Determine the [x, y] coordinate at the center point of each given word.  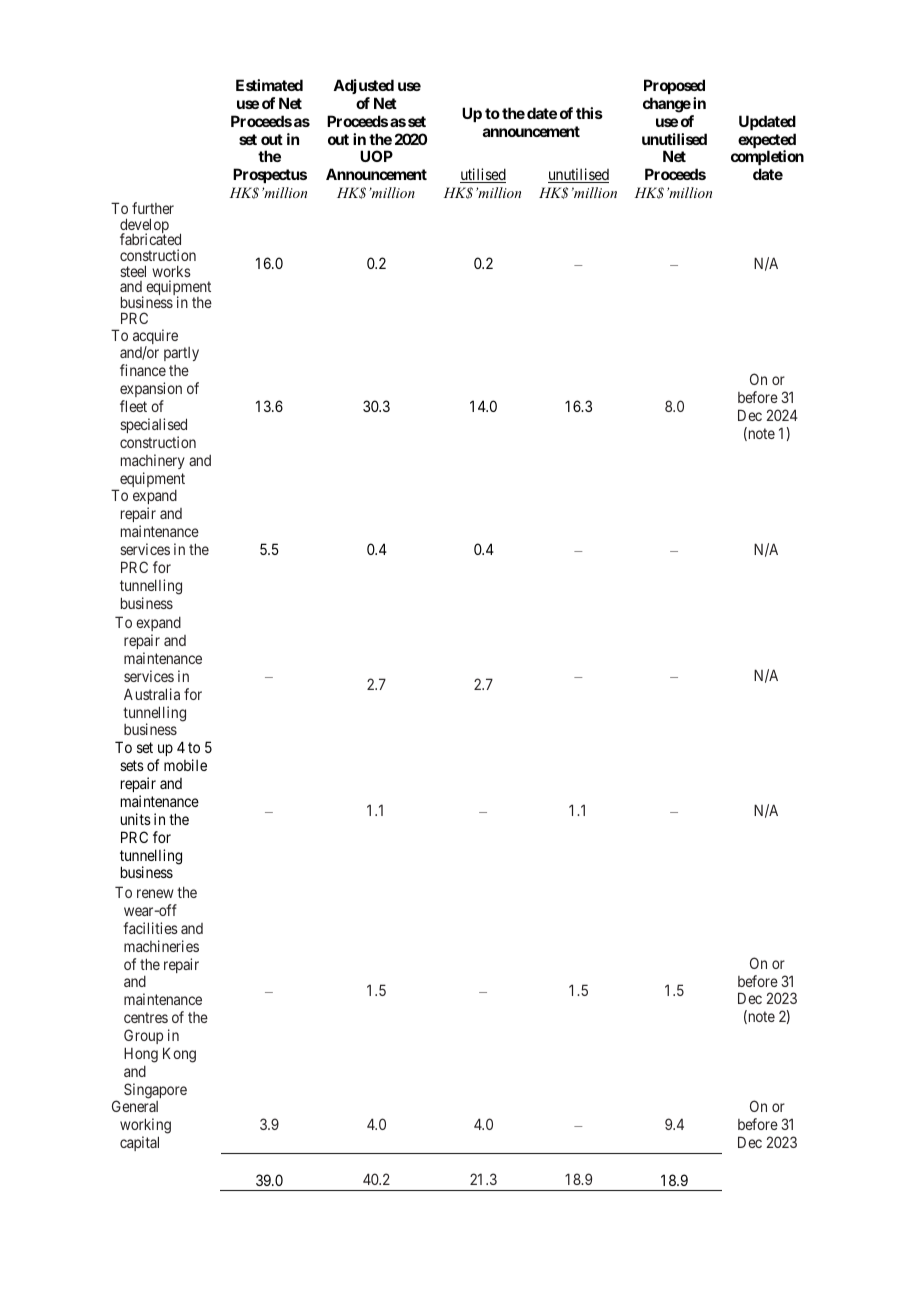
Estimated [269, 85]
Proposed [674, 86]
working [145, 1127]
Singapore [155, 1091]
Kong [179, 1055]
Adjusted [363, 86]
